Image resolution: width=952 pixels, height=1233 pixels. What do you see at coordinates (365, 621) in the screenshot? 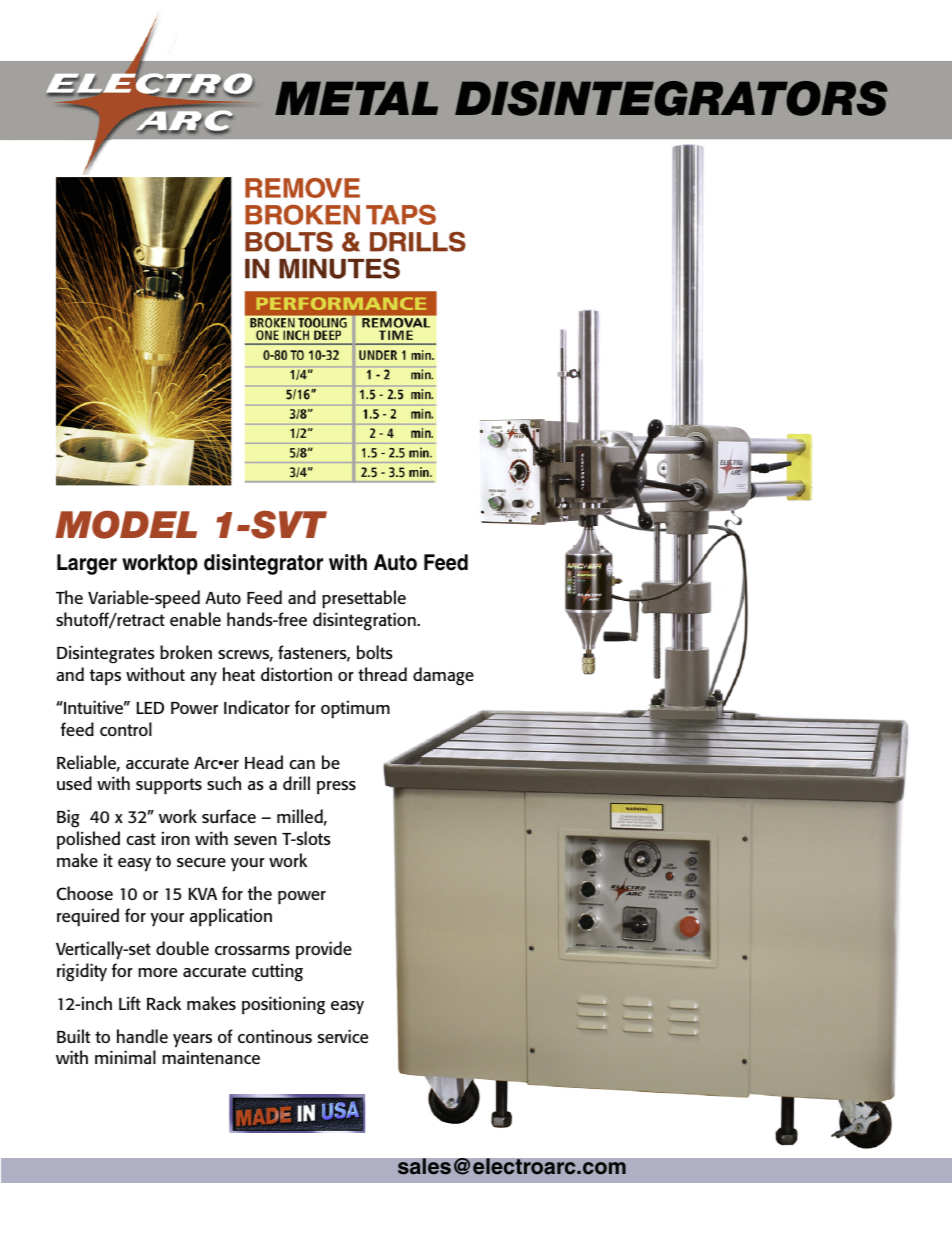
I see `disintegration` at bounding box center [365, 621].
